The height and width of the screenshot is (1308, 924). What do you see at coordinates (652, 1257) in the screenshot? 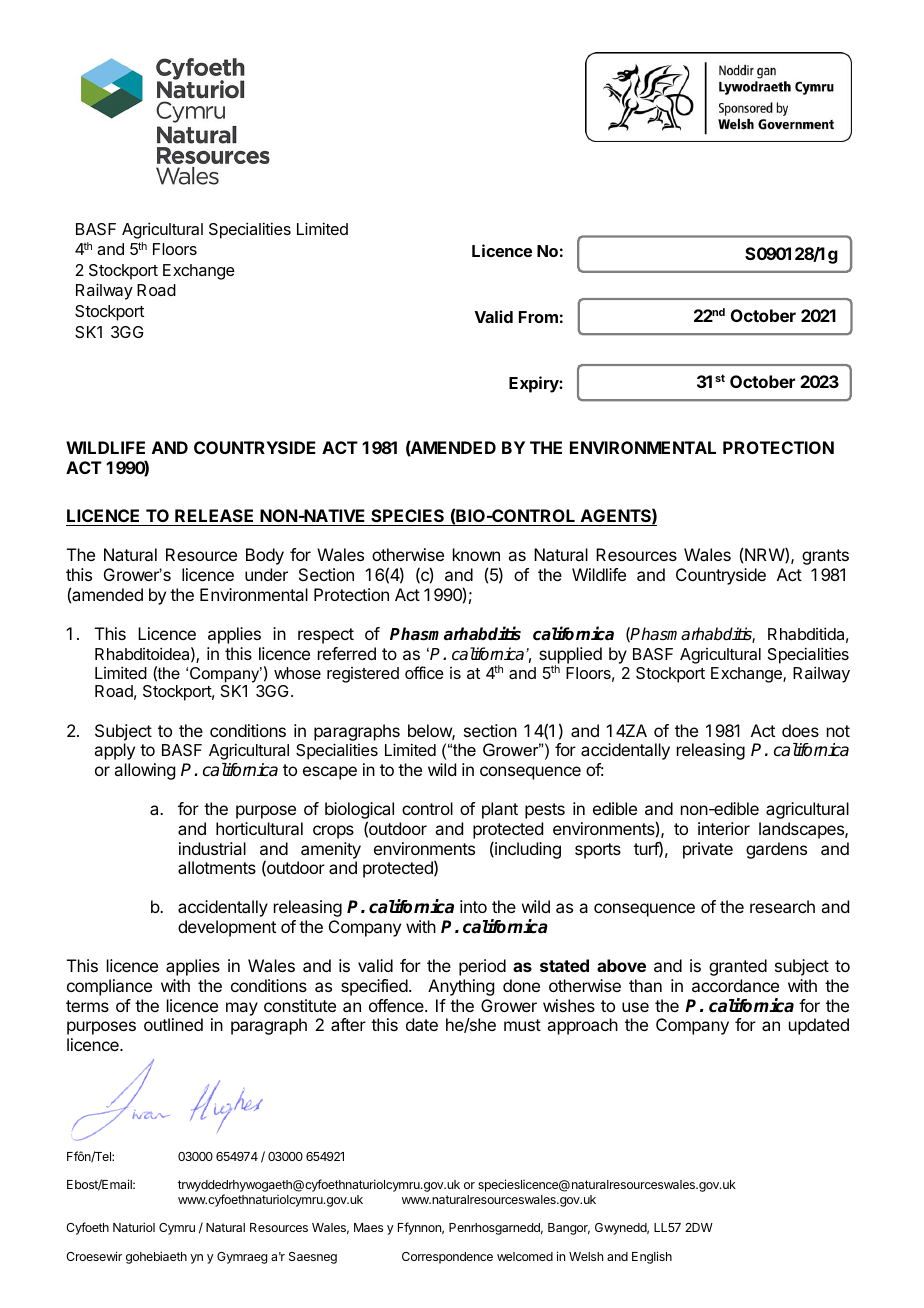
I see `English` at bounding box center [652, 1257].
